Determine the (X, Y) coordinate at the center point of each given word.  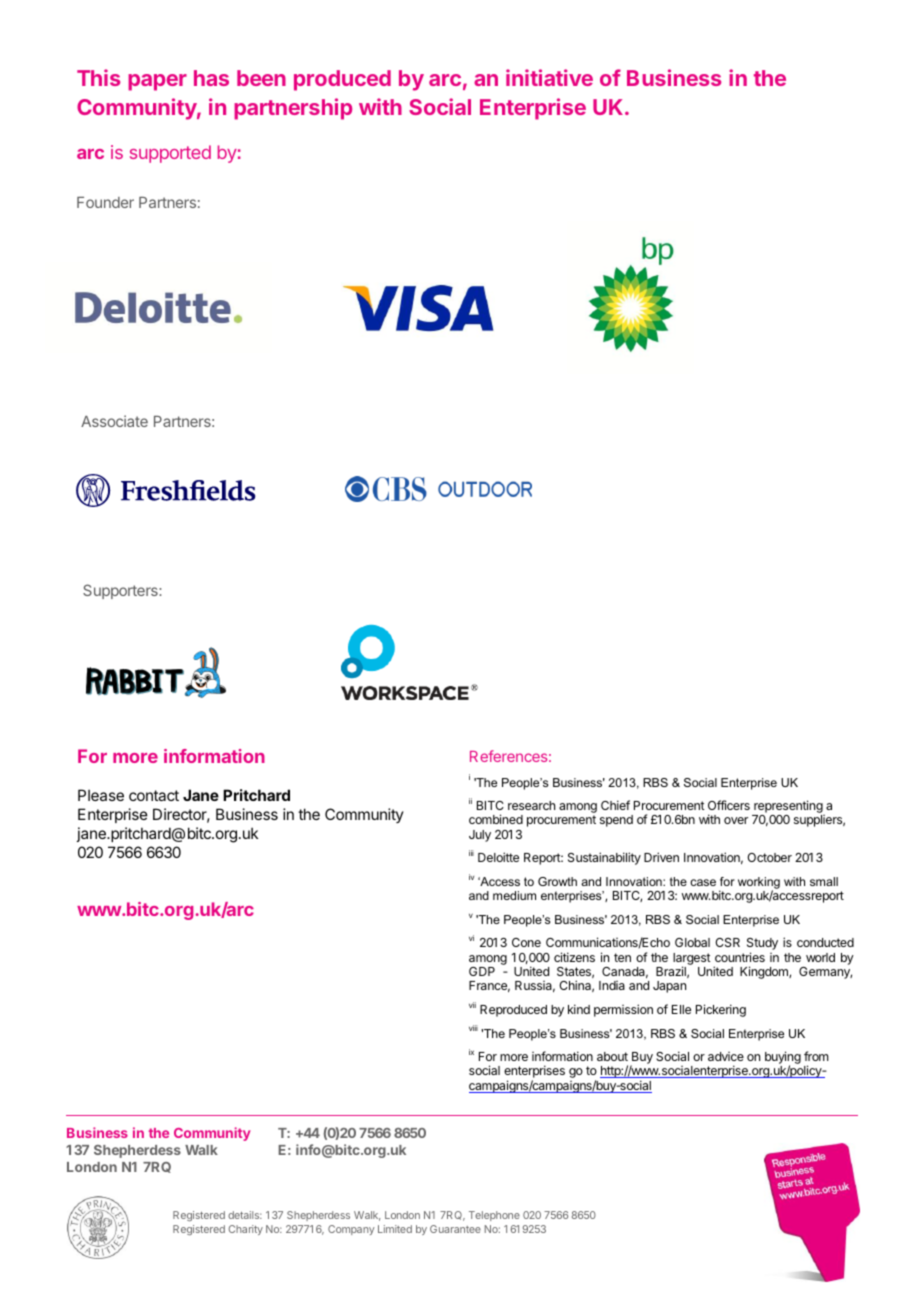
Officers (729, 805)
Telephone (494, 1216)
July (480, 836)
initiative (549, 77)
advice (726, 1056)
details (245, 1215)
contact (154, 795)
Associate (114, 421)
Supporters (121, 591)
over (736, 820)
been (261, 78)
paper (157, 82)
